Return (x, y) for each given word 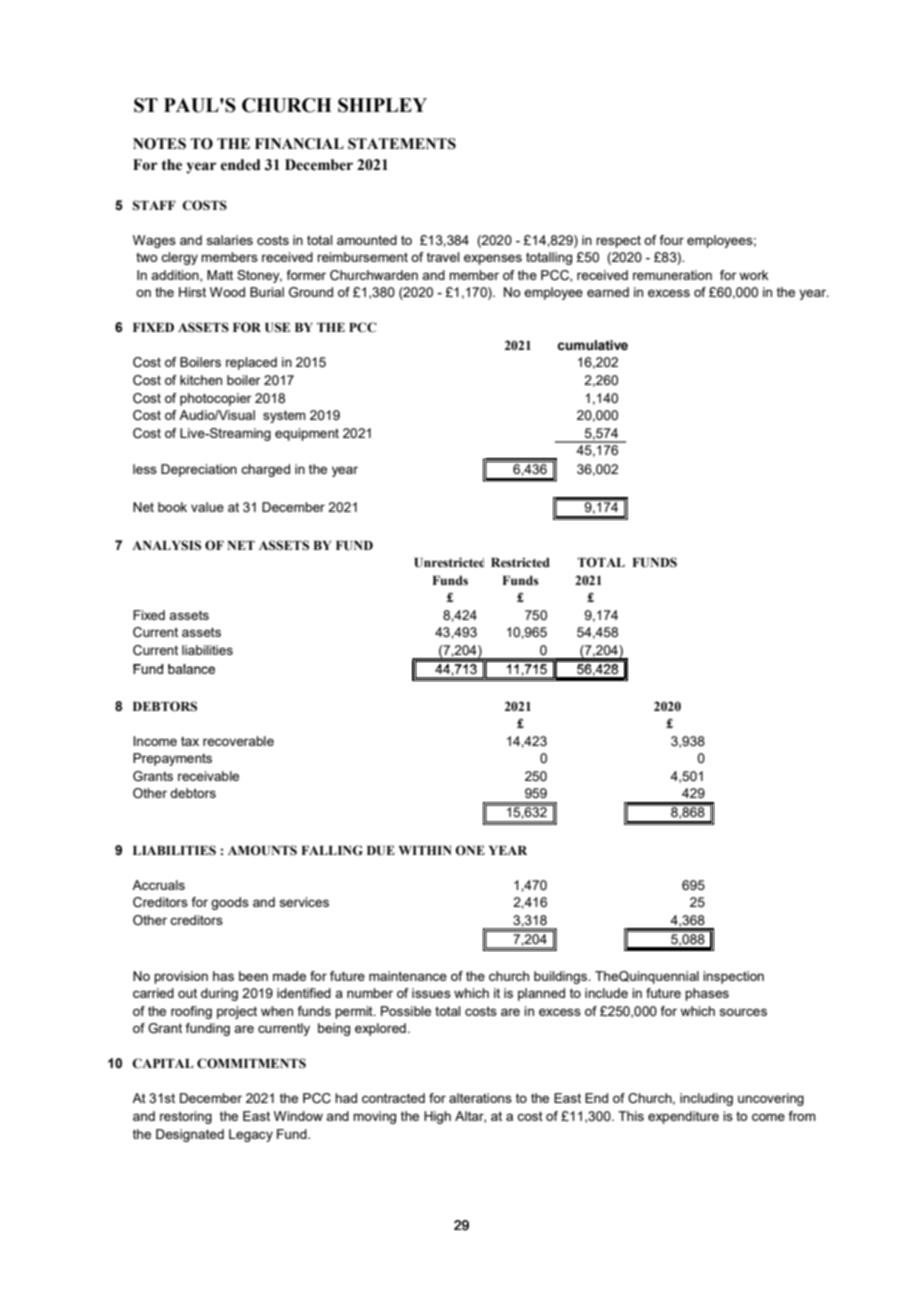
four (671, 240)
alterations (480, 1098)
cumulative (592, 345)
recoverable (238, 741)
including (706, 1099)
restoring (186, 1117)
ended (240, 165)
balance (191, 669)
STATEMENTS (402, 144)
